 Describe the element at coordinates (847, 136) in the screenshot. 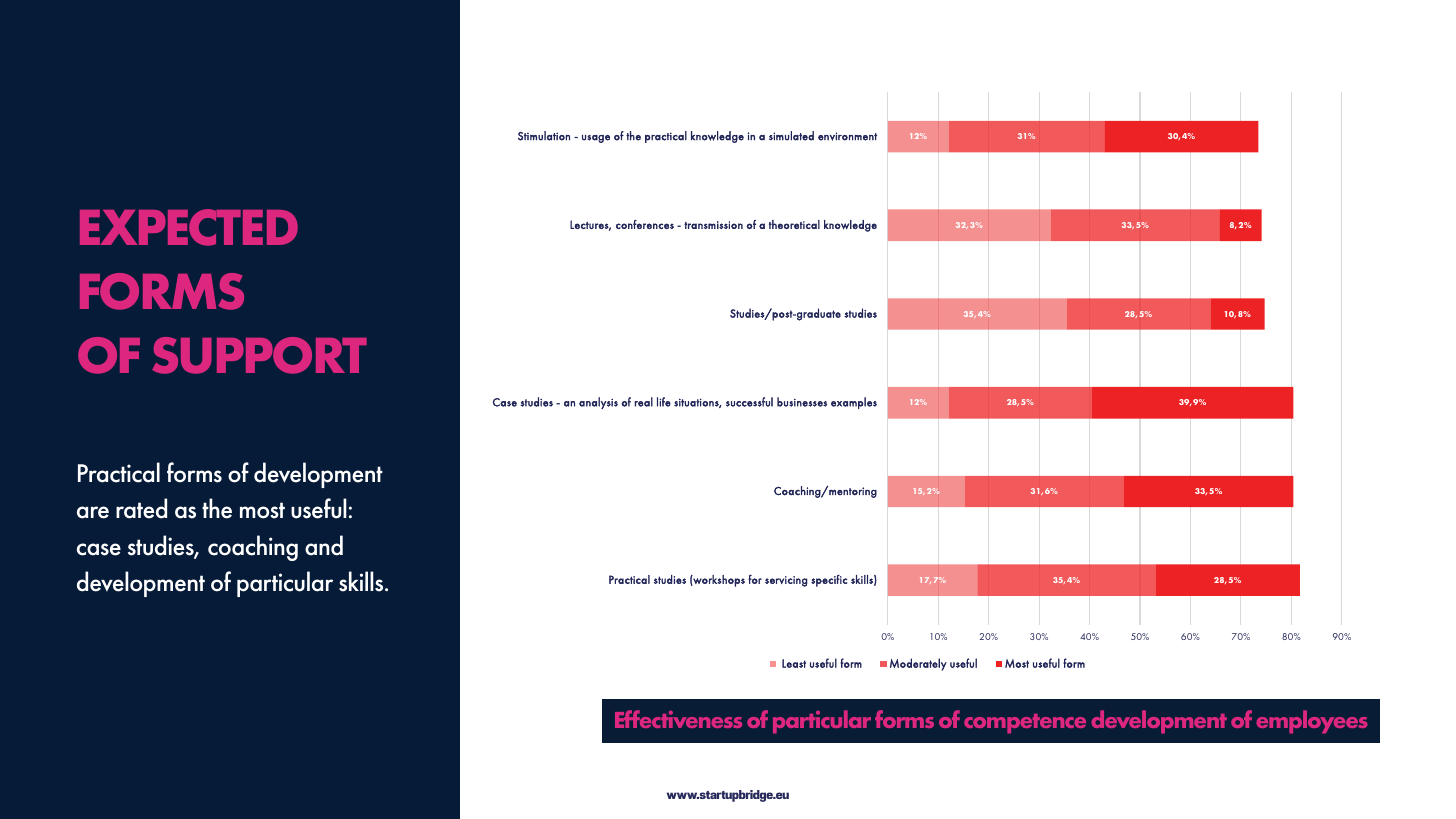

I see `environment` at that location.
